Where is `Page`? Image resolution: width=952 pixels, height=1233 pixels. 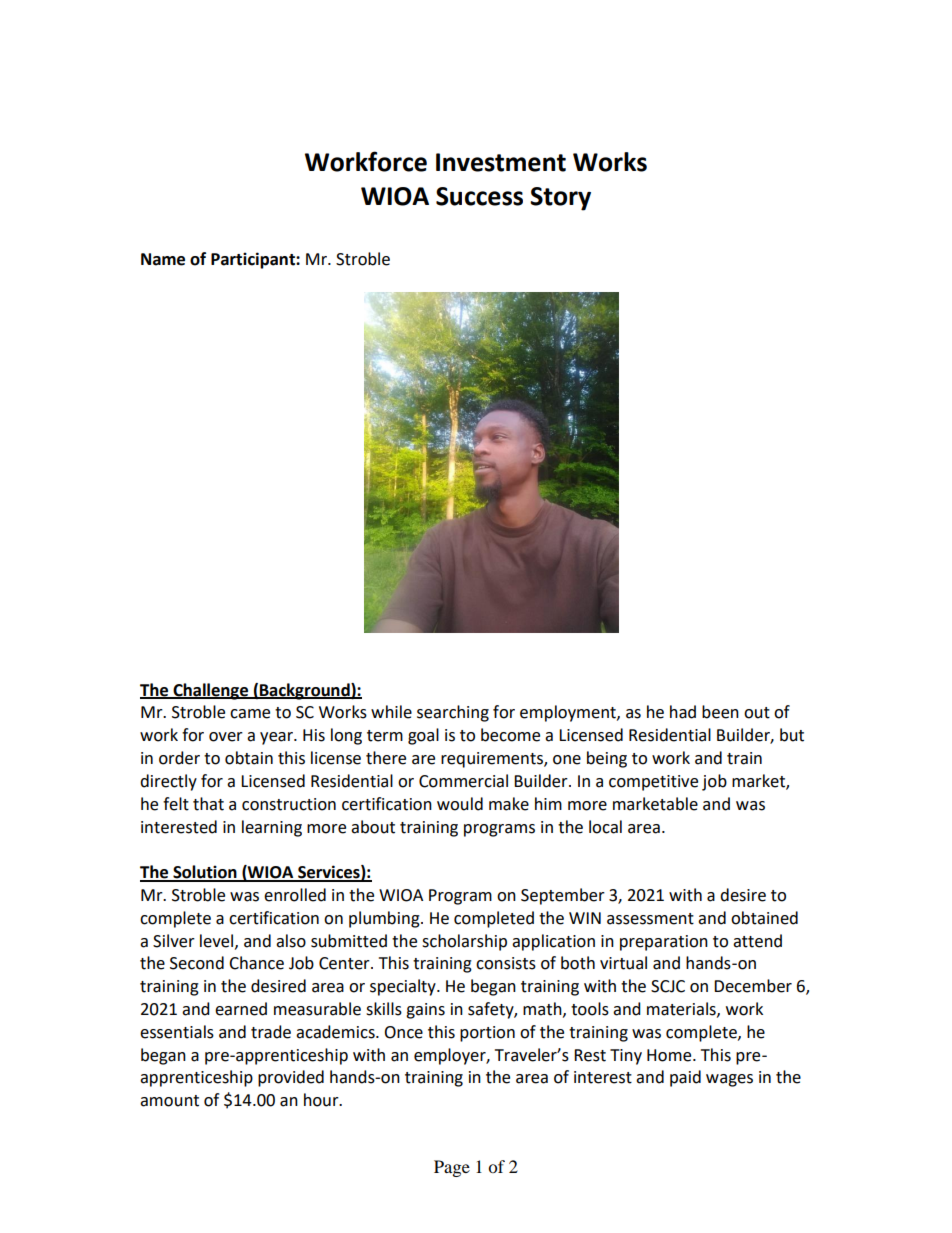
Page is located at coordinates (452, 1168).
